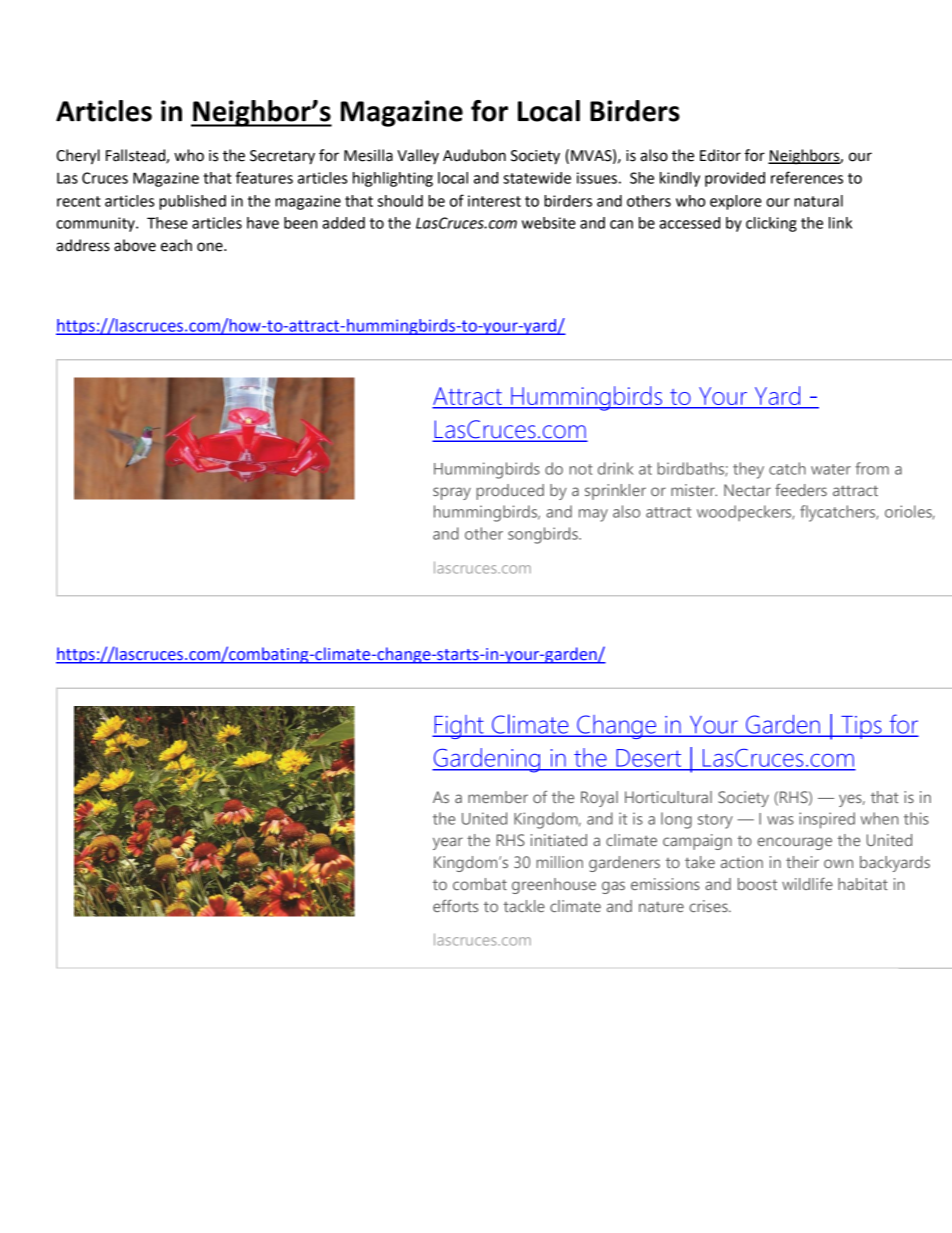 The width and height of the screenshot is (952, 1233). I want to click on references, so click(807, 177).
